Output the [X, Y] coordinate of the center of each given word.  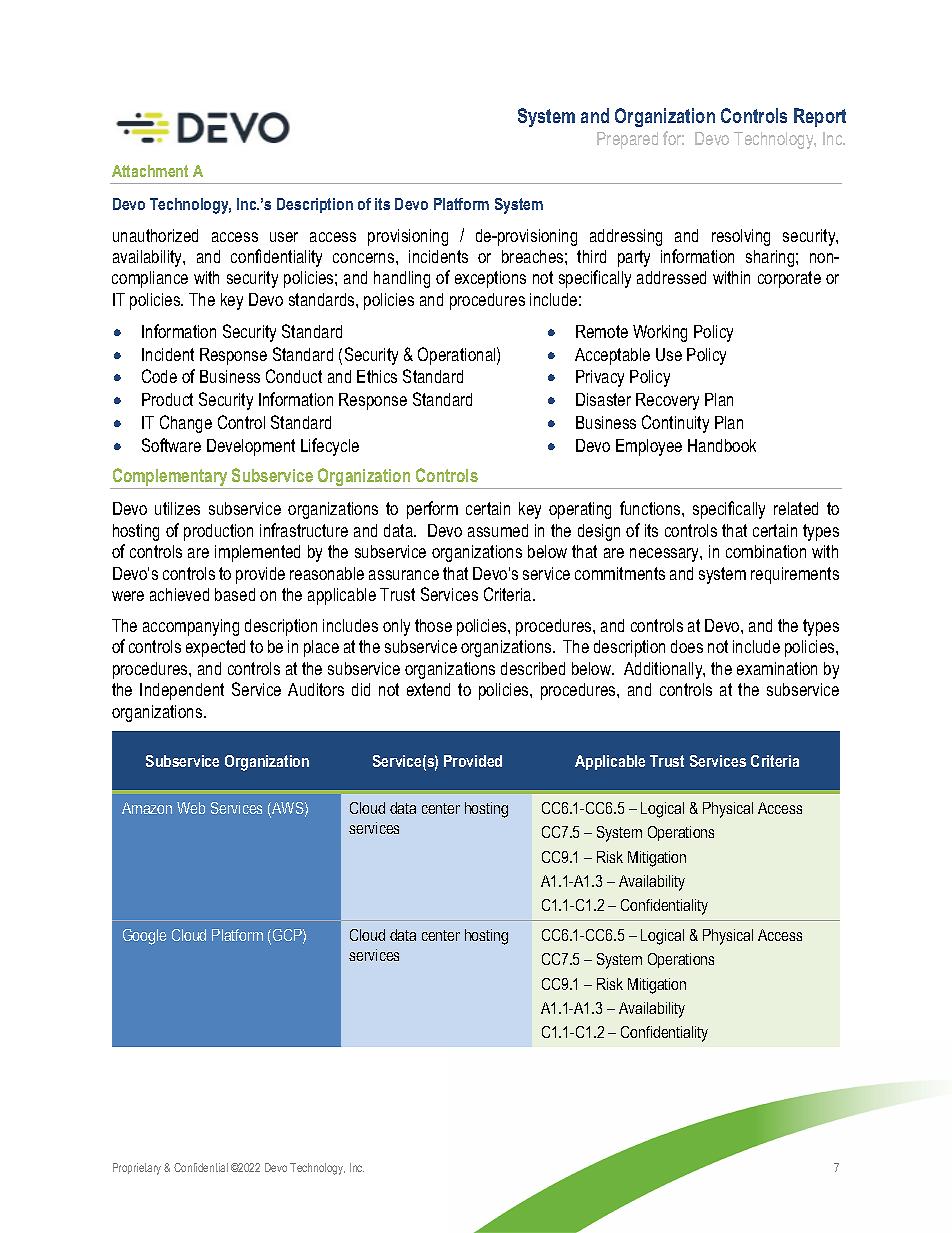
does [687, 646]
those [433, 625]
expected [215, 648]
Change [186, 424]
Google [144, 937]
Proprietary [137, 1169]
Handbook [722, 445]
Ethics [377, 376]
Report [820, 117]
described [533, 668]
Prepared [627, 140]
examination [777, 668]
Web [191, 808]
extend [428, 689]
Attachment [150, 171]
